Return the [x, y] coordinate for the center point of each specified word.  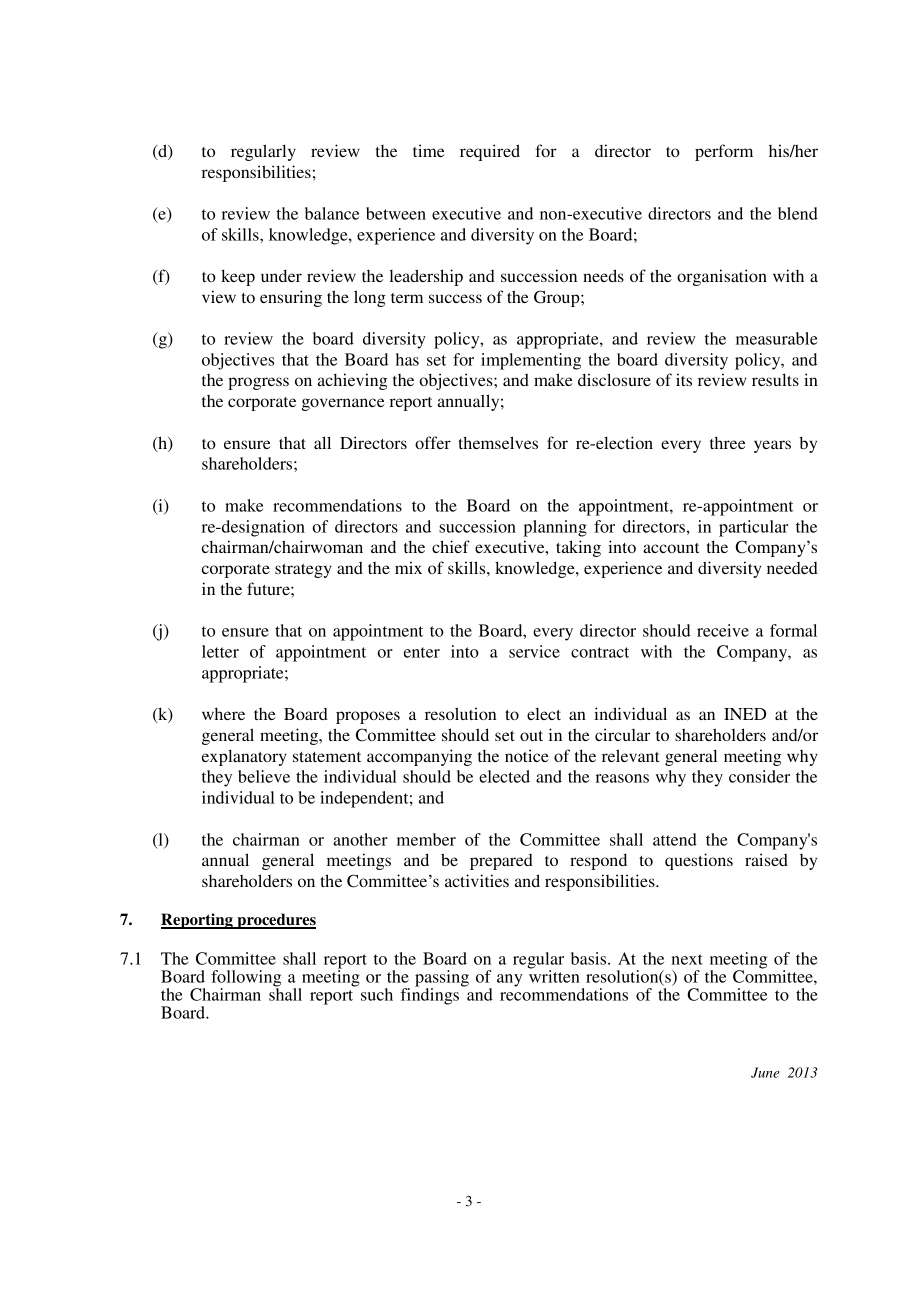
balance [332, 213]
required [490, 152]
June [765, 1072]
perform [724, 152]
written [554, 975]
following [246, 979]
